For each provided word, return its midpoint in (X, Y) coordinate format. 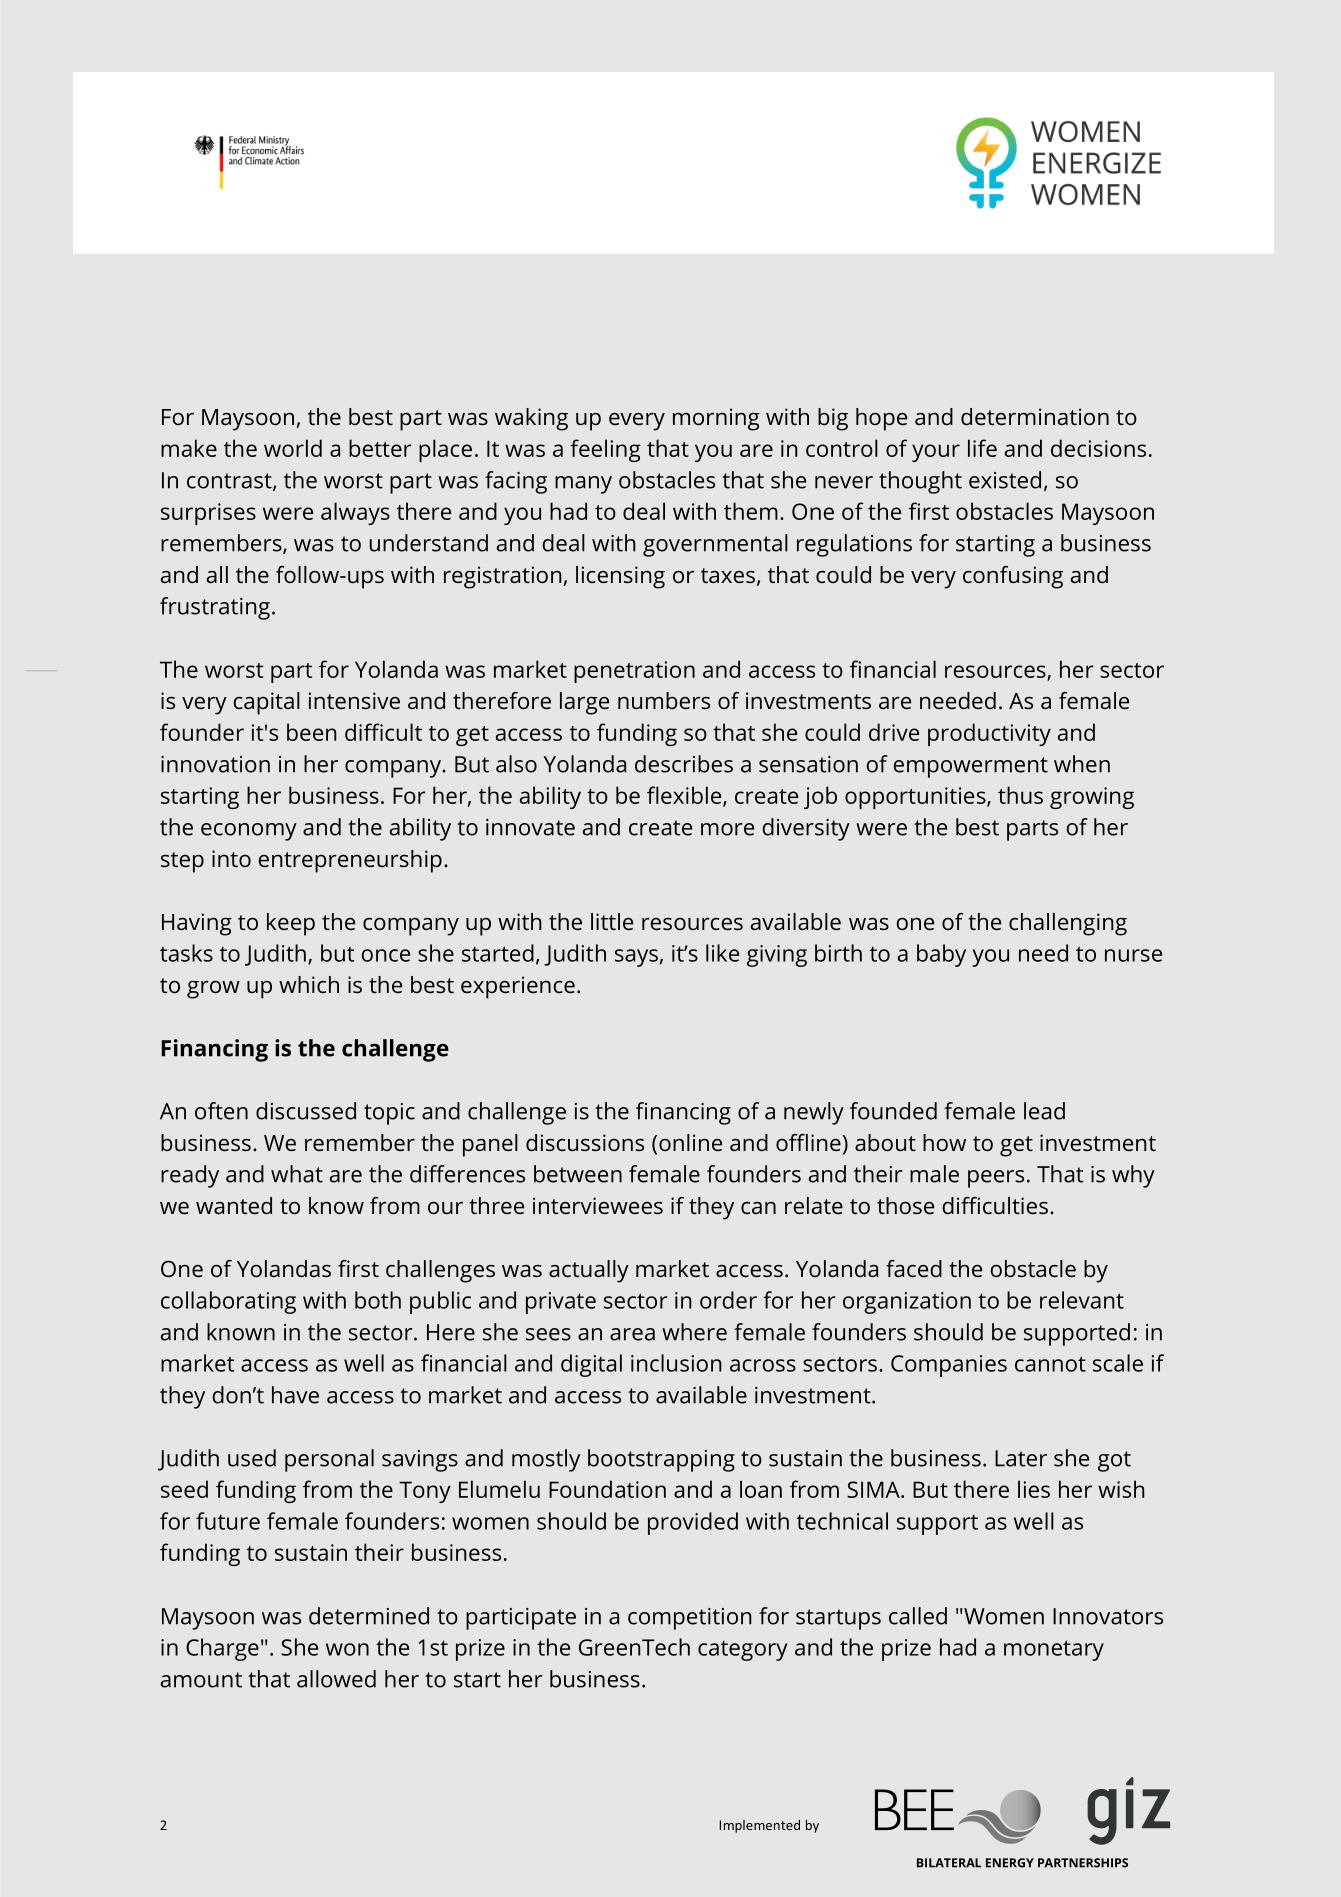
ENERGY (1010, 1863)
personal (329, 1460)
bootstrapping (661, 1460)
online (690, 1142)
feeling (605, 450)
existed (1005, 480)
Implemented (759, 1826)
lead (1044, 1111)
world (293, 448)
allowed (336, 1679)
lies (1034, 1489)
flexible (685, 796)
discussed (306, 1111)
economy (249, 832)
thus (1020, 795)
